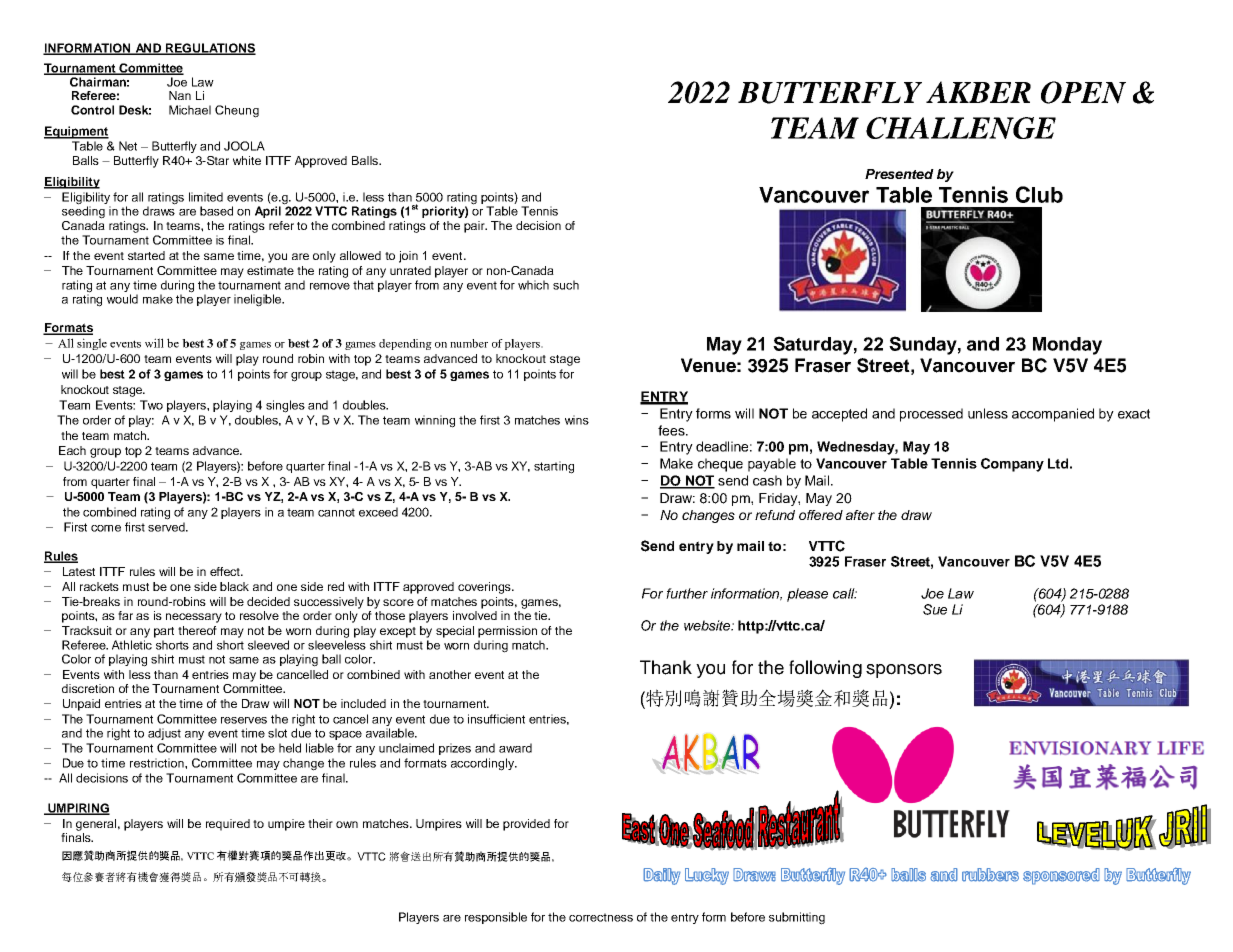  I want to click on correctness, so click(601, 917).
